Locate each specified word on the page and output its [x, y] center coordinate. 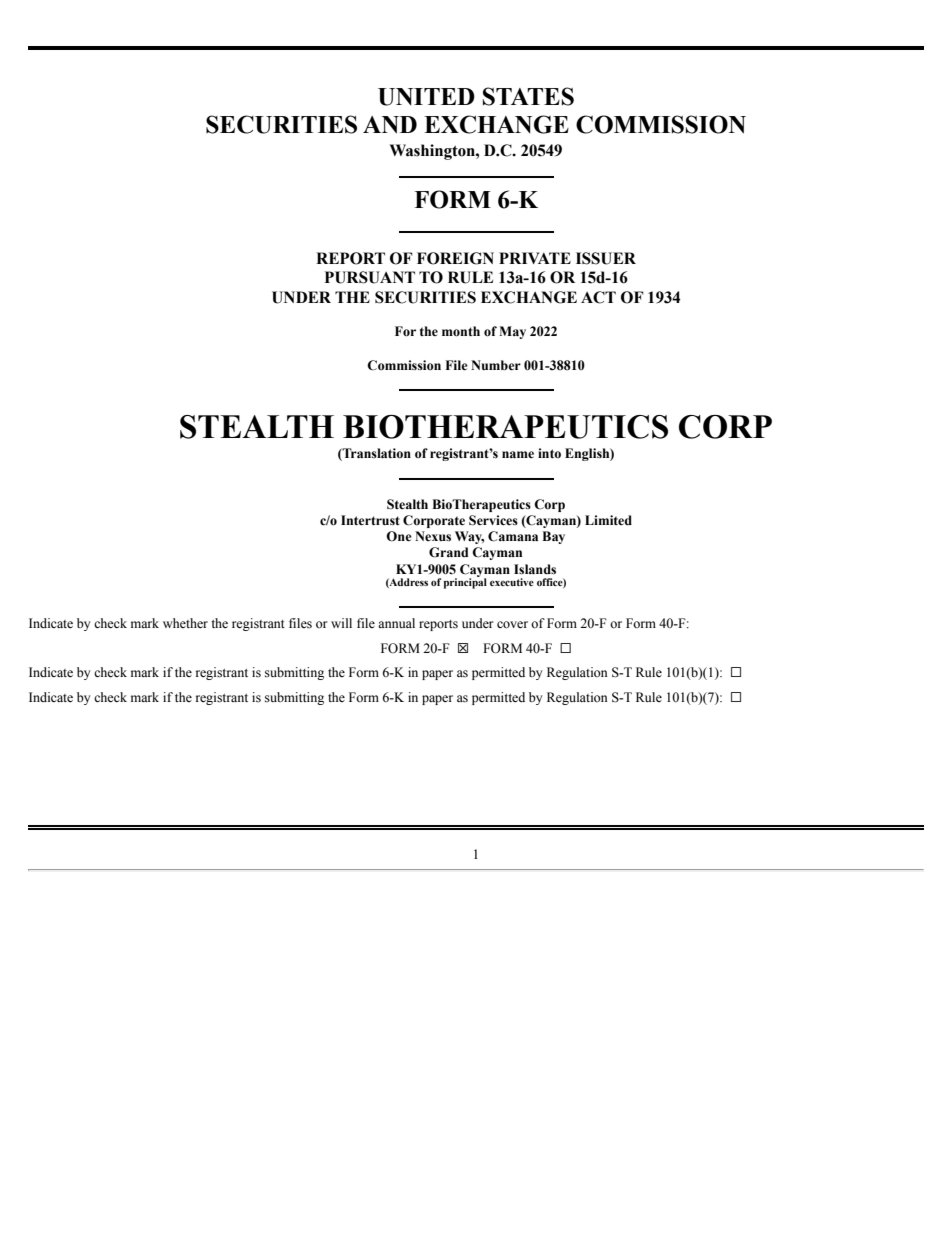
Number [496, 365]
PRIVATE [535, 258]
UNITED [426, 97]
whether [185, 623]
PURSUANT [370, 277]
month [461, 331]
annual [396, 623]
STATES [528, 96]
